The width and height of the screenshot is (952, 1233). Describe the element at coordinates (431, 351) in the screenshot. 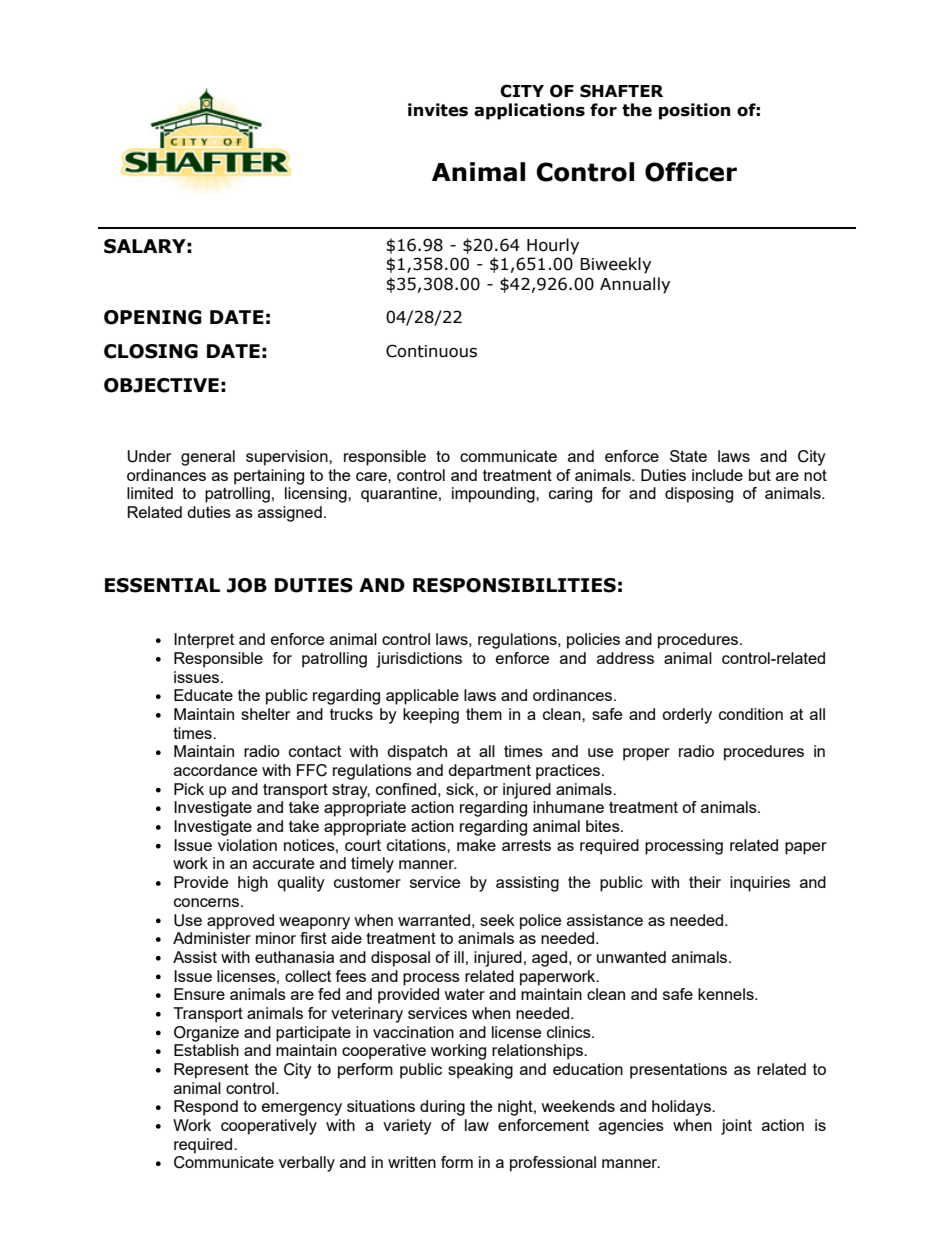

I see `Continuous` at that location.
